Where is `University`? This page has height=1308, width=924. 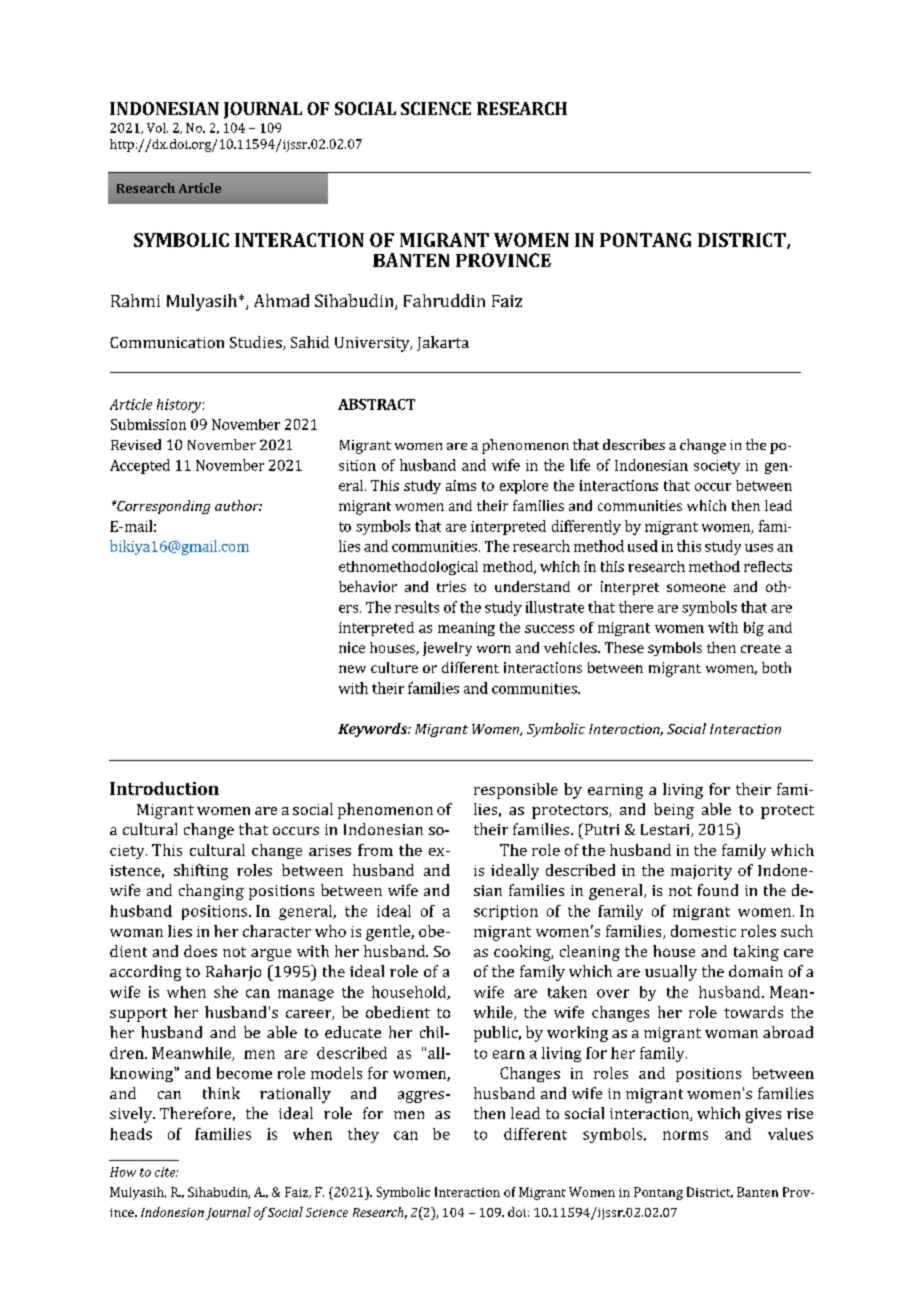
University is located at coordinates (373, 344).
